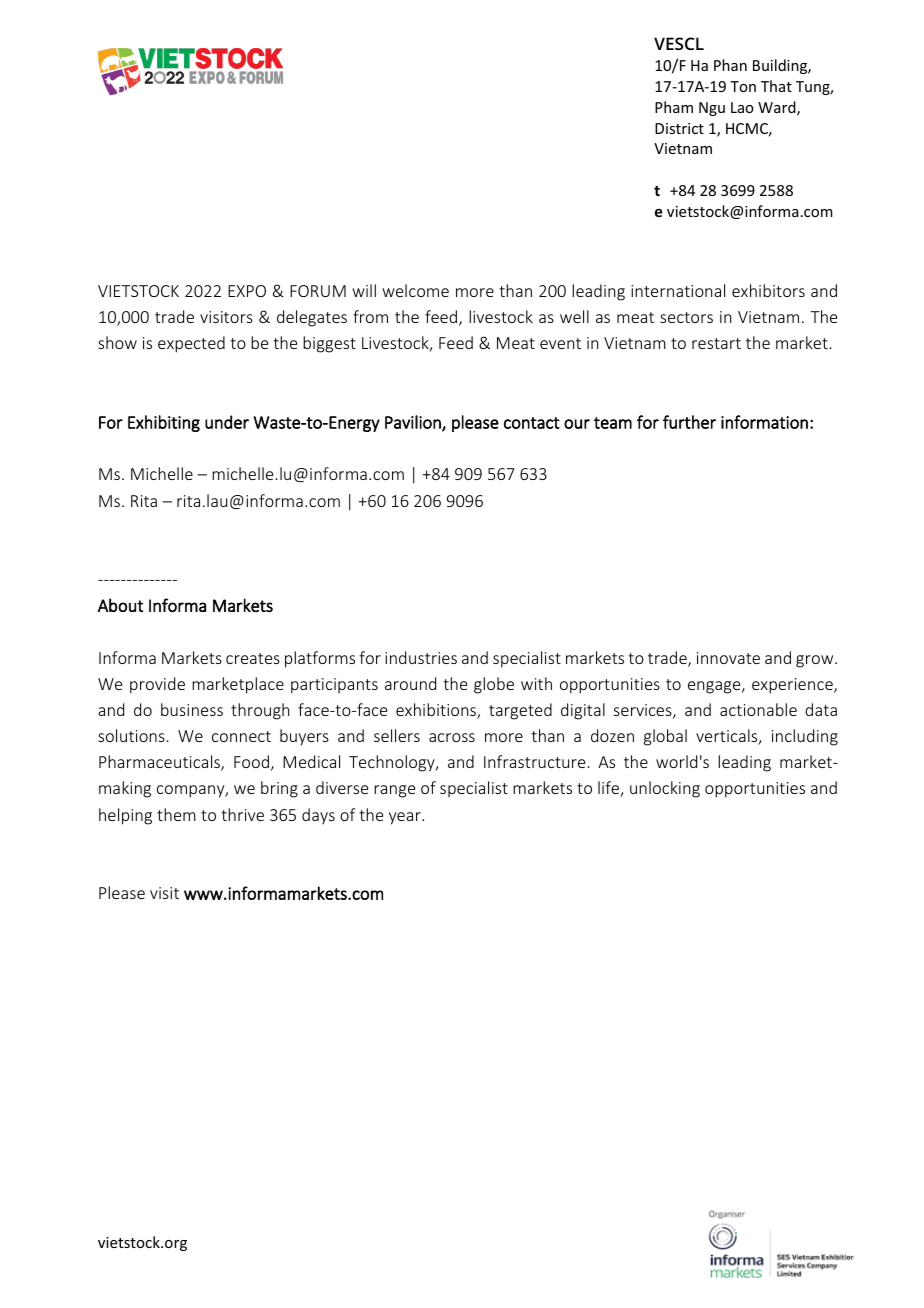  What do you see at coordinates (394, 791) in the image?
I see `range` at bounding box center [394, 791].
